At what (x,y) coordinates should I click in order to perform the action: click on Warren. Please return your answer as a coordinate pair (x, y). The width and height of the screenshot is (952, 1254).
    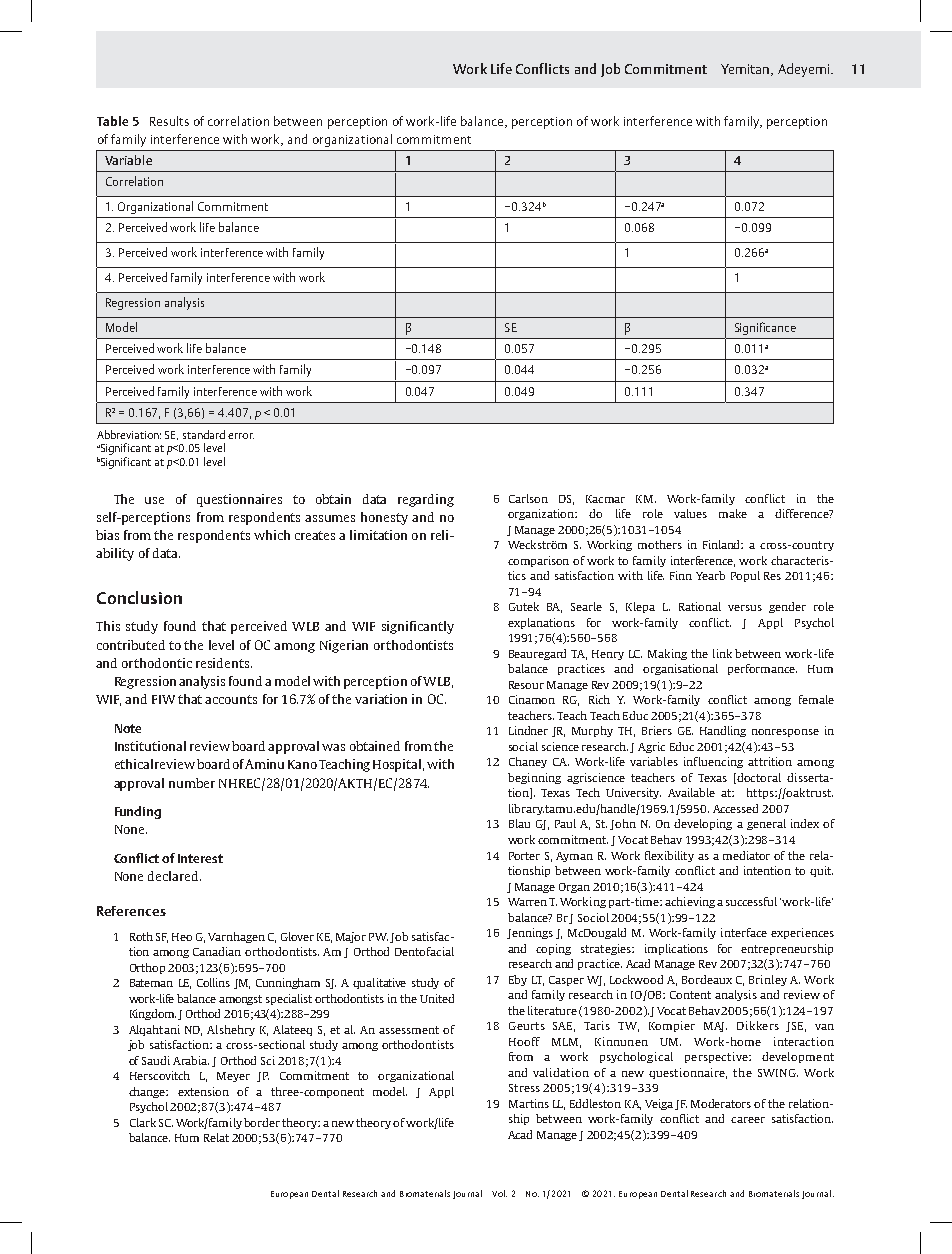
    Looking at the image, I should click on (527, 902).
